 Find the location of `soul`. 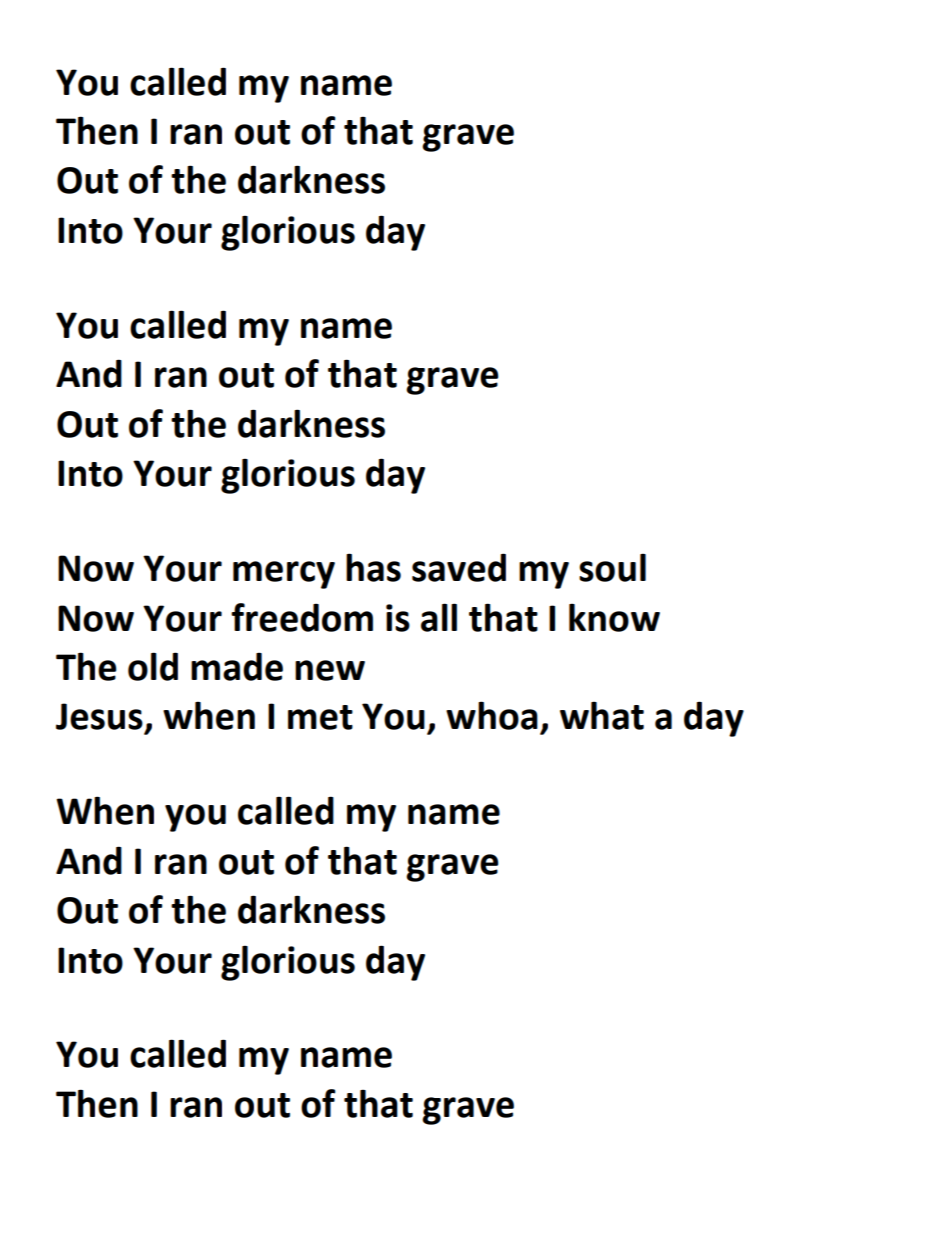

soul is located at coordinates (612, 567).
